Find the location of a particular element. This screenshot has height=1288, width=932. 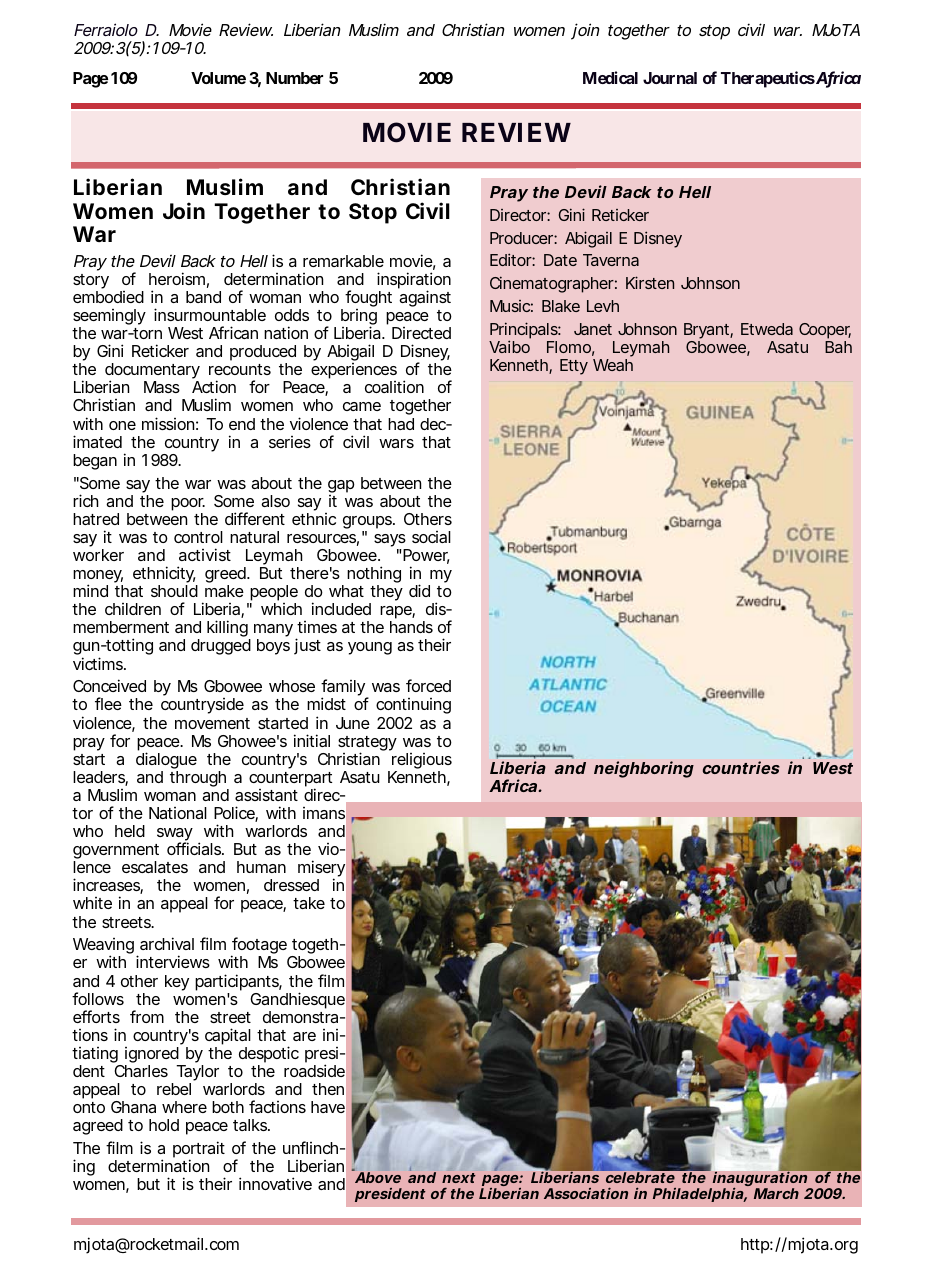

drugged is located at coordinates (221, 647).
